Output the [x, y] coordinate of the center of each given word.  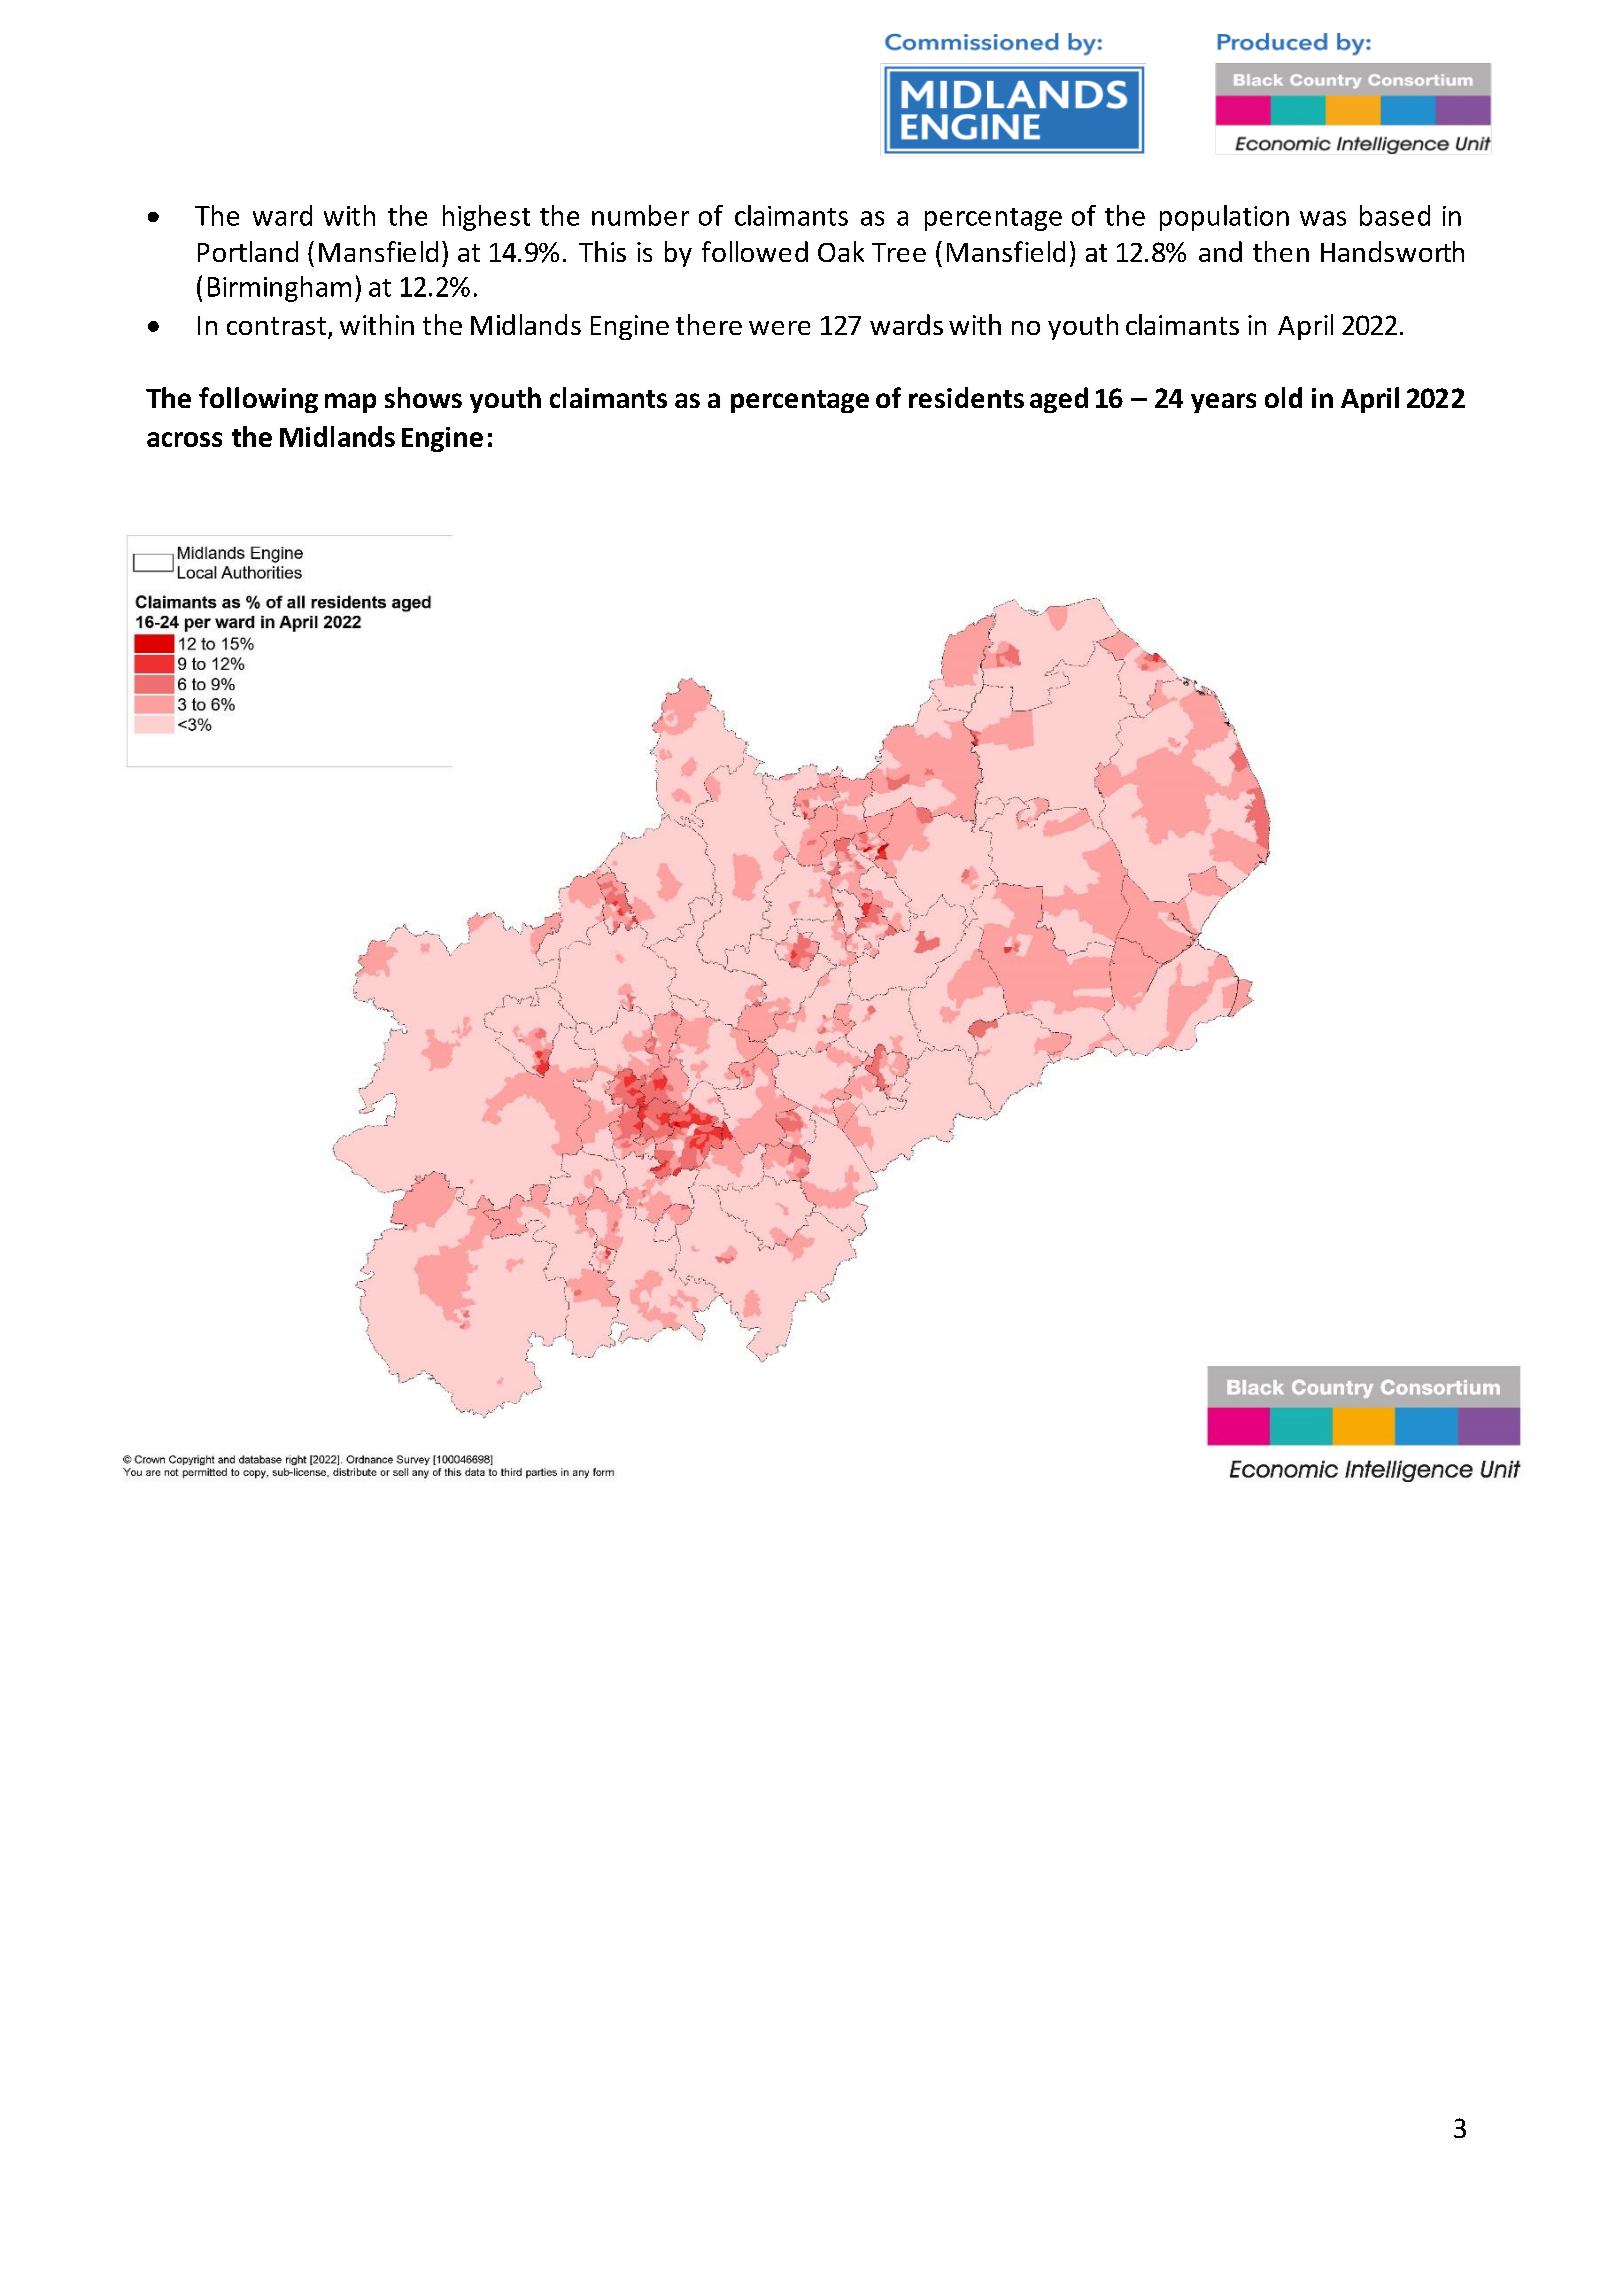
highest [486, 218]
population [1224, 218]
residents [966, 397]
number [640, 215]
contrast [276, 326]
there [709, 324]
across [184, 439]
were [779, 328]
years [1223, 403]
